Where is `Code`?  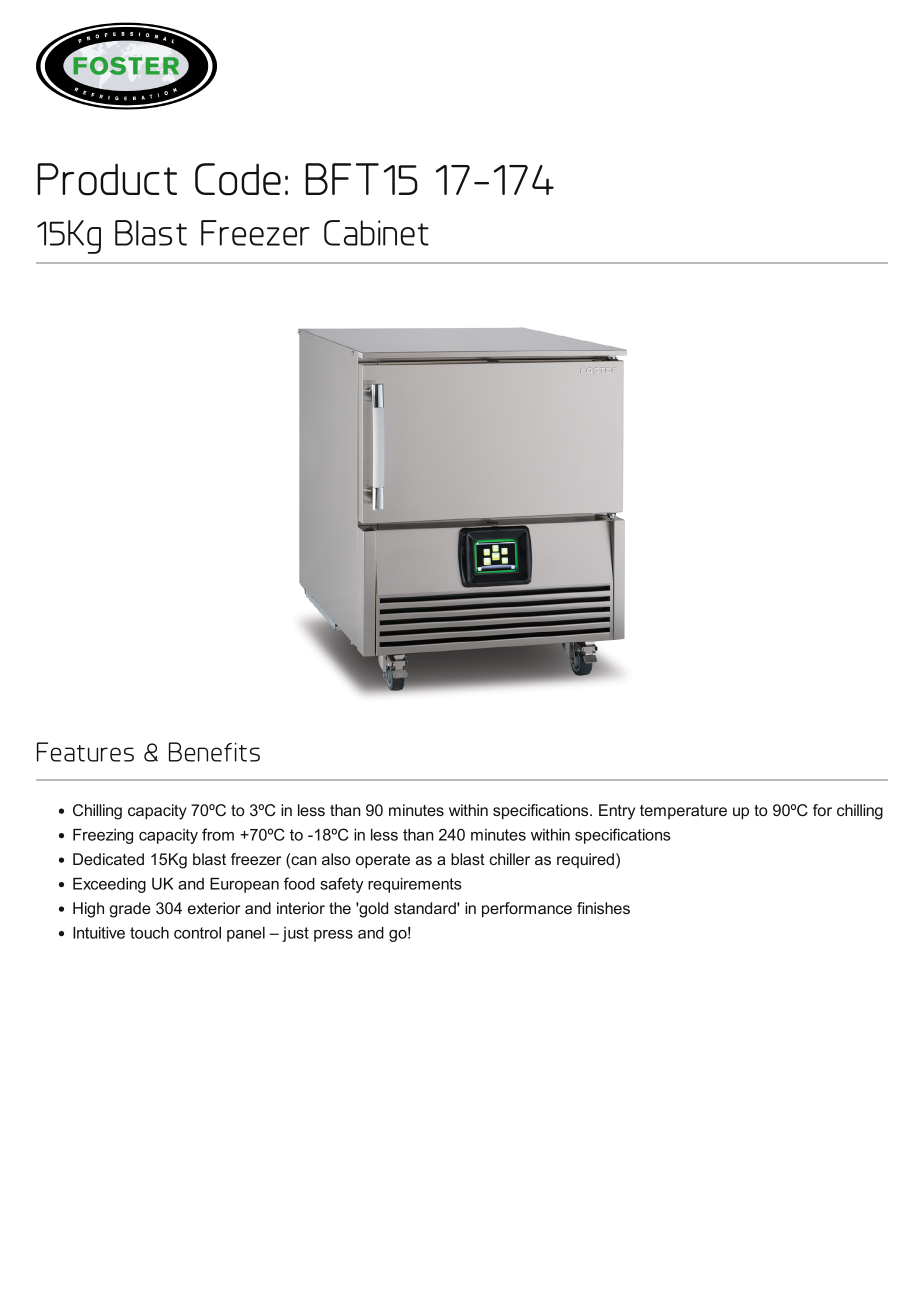
Code is located at coordinates (238, 179).
